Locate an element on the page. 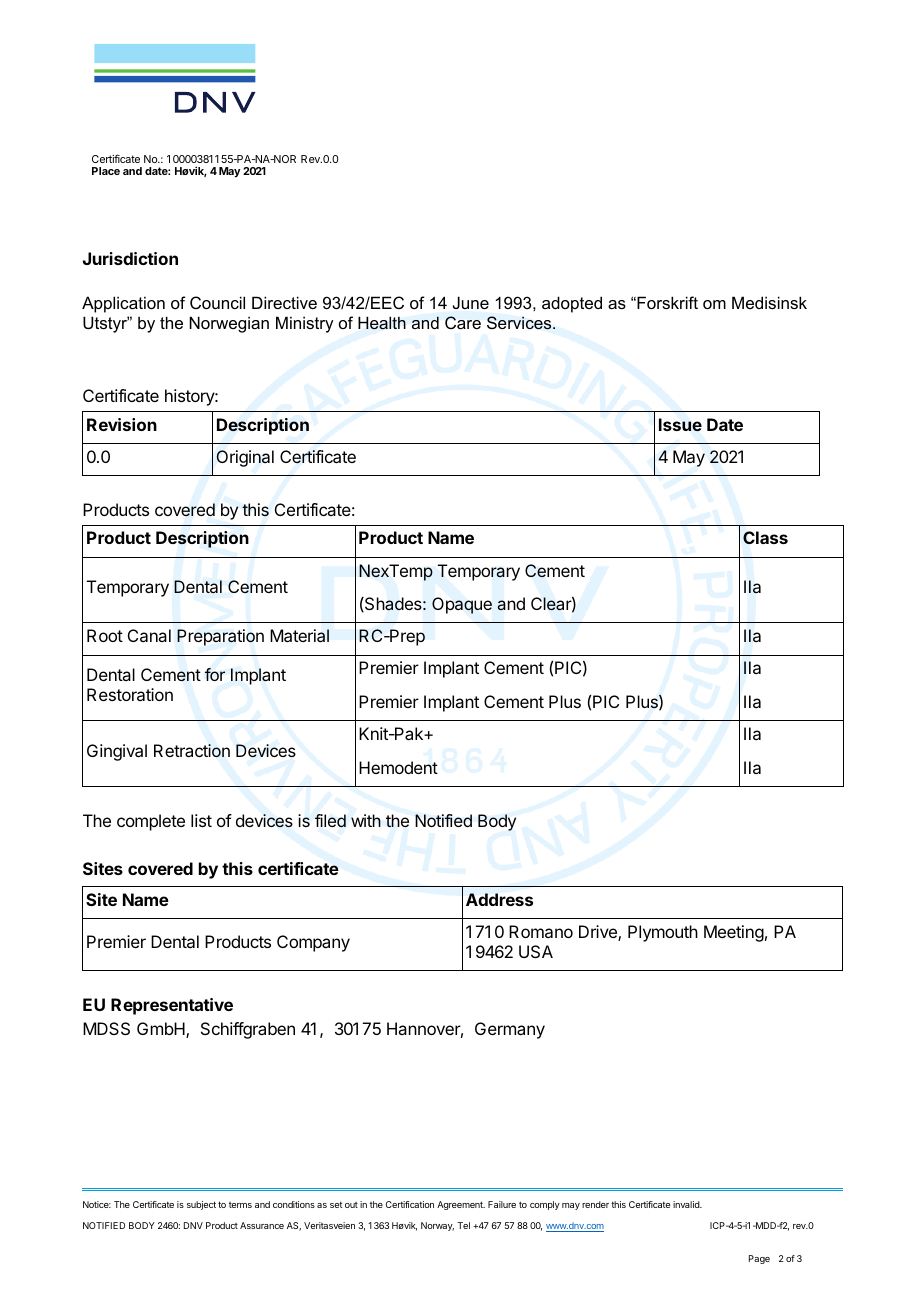 This image has height=1307, width=924. Jurisdiction is located at coordinates (130, 258).
